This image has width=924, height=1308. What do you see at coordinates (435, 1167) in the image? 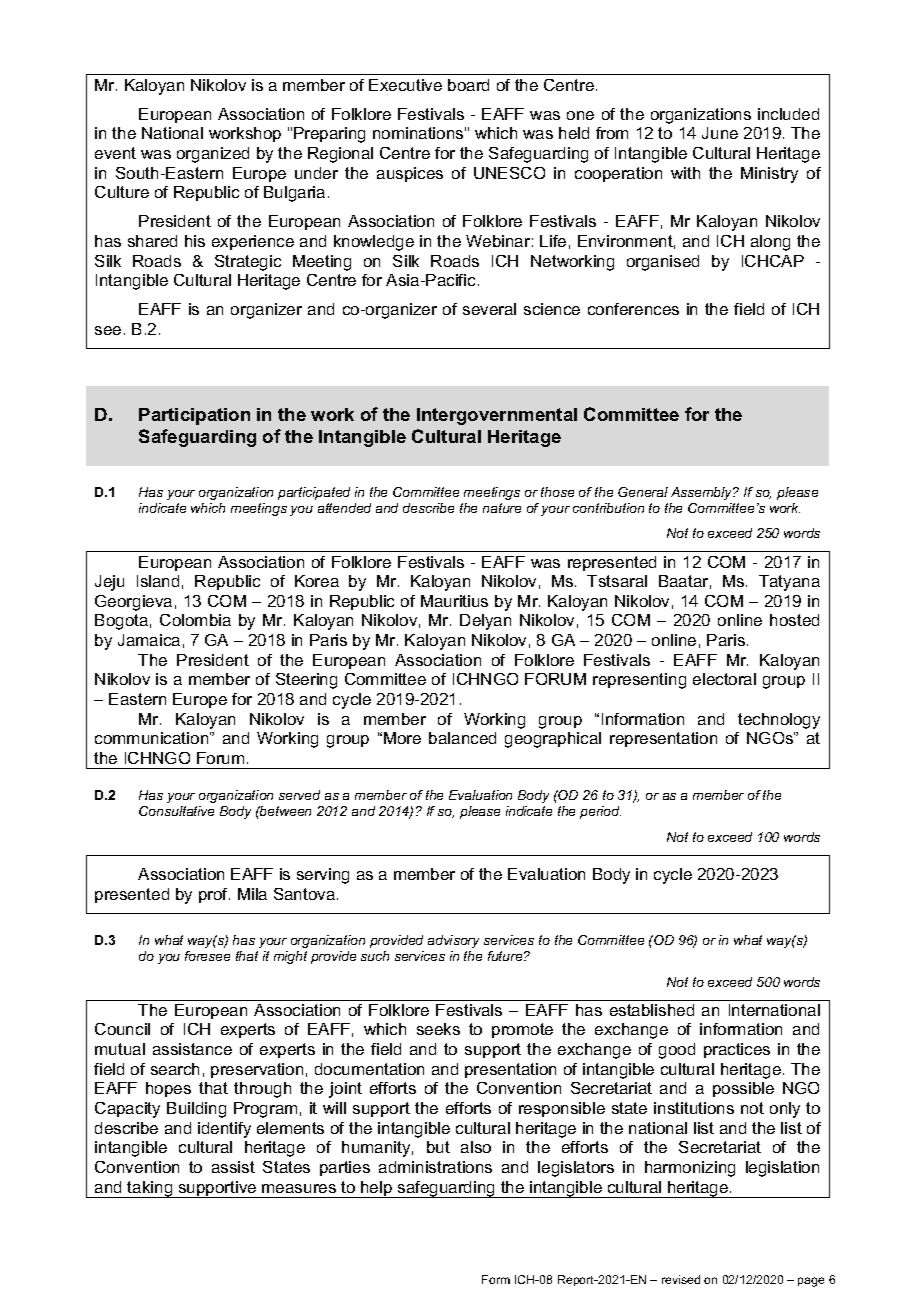
I see `administrations` at bounding box center [435, 1167].
